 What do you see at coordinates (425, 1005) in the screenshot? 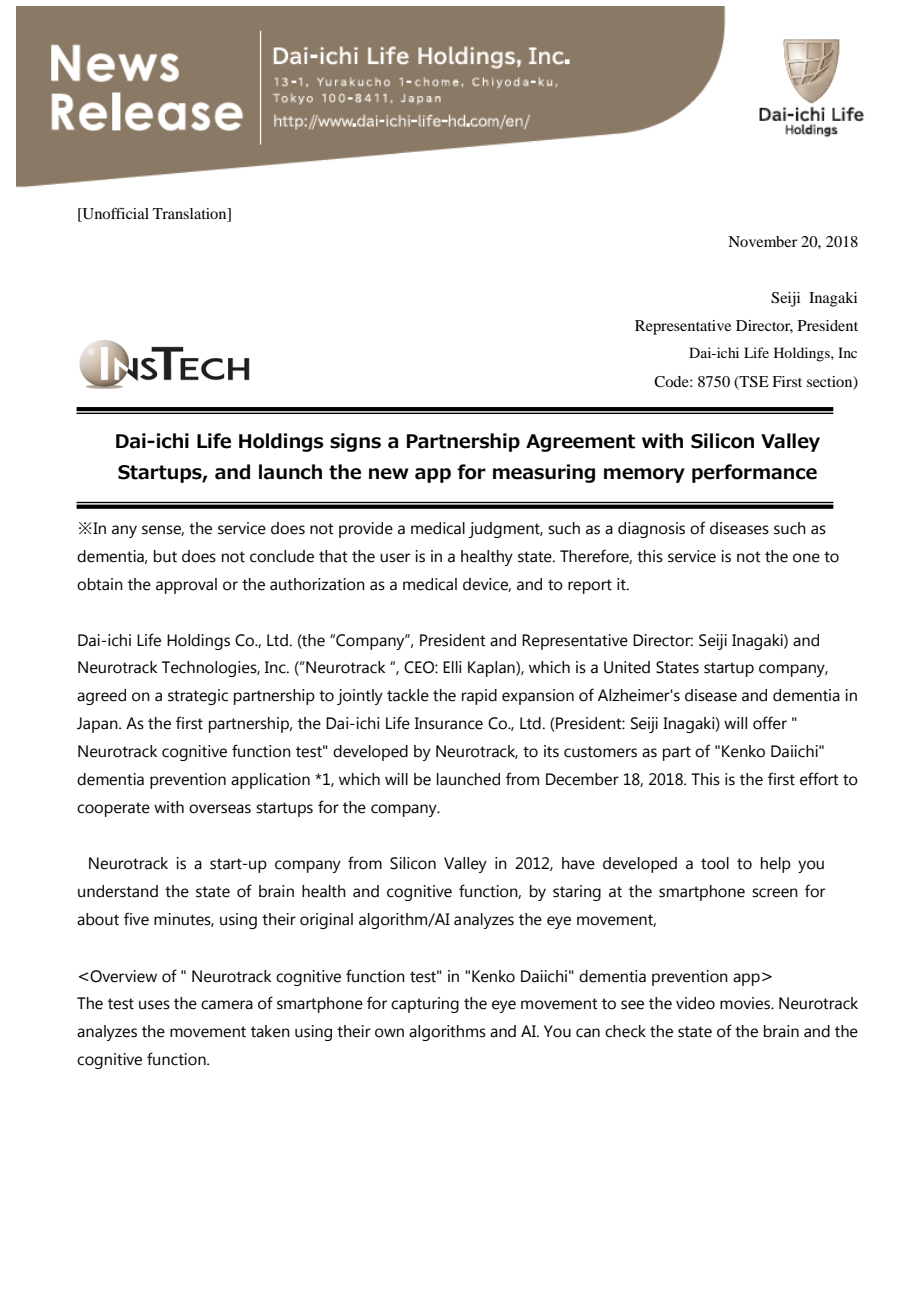
I see `capturing` at bounding box center [425, 1005].
